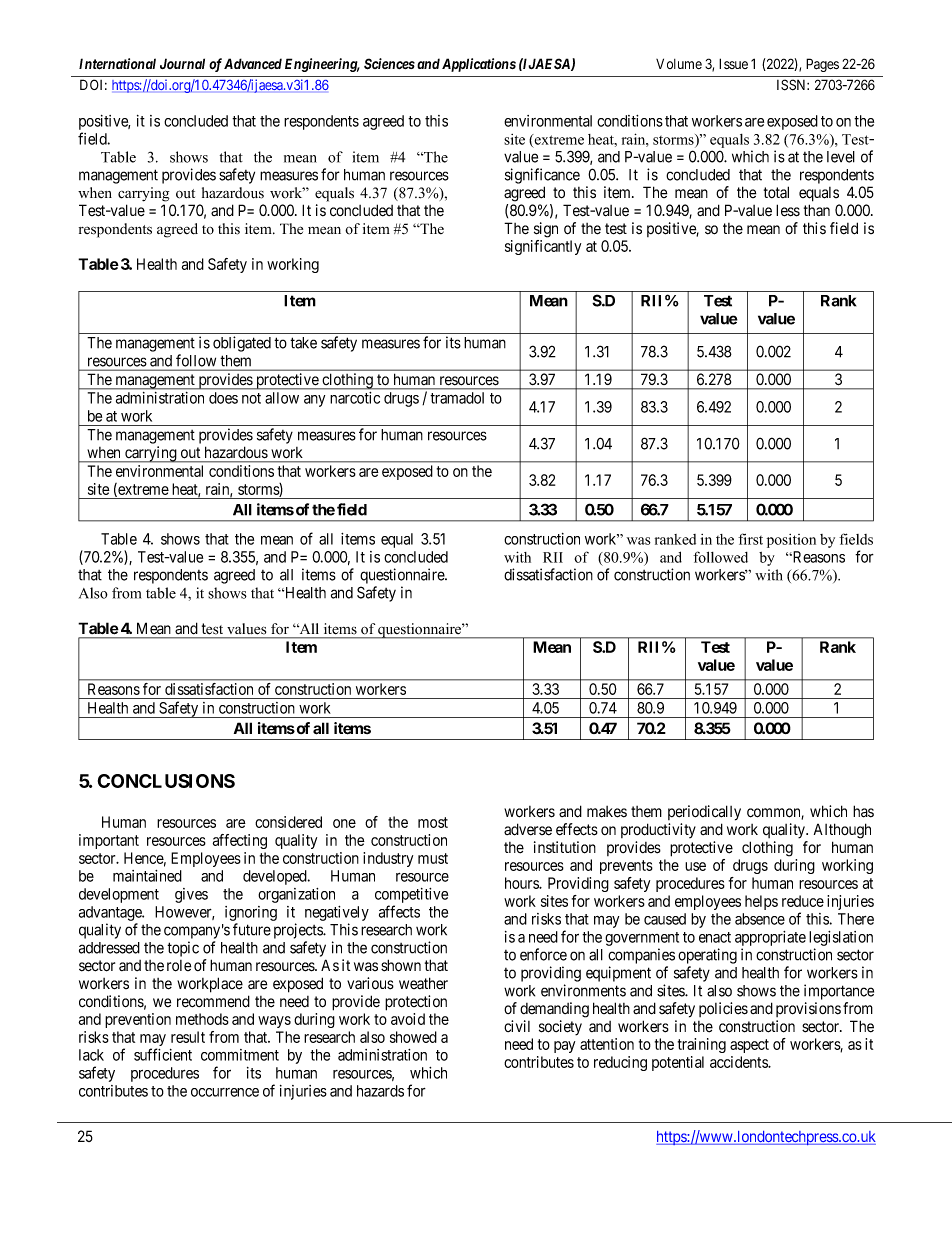  Describe the element at coordinates (457, 398) in the screenshot. I see `tramadol` at that location.
